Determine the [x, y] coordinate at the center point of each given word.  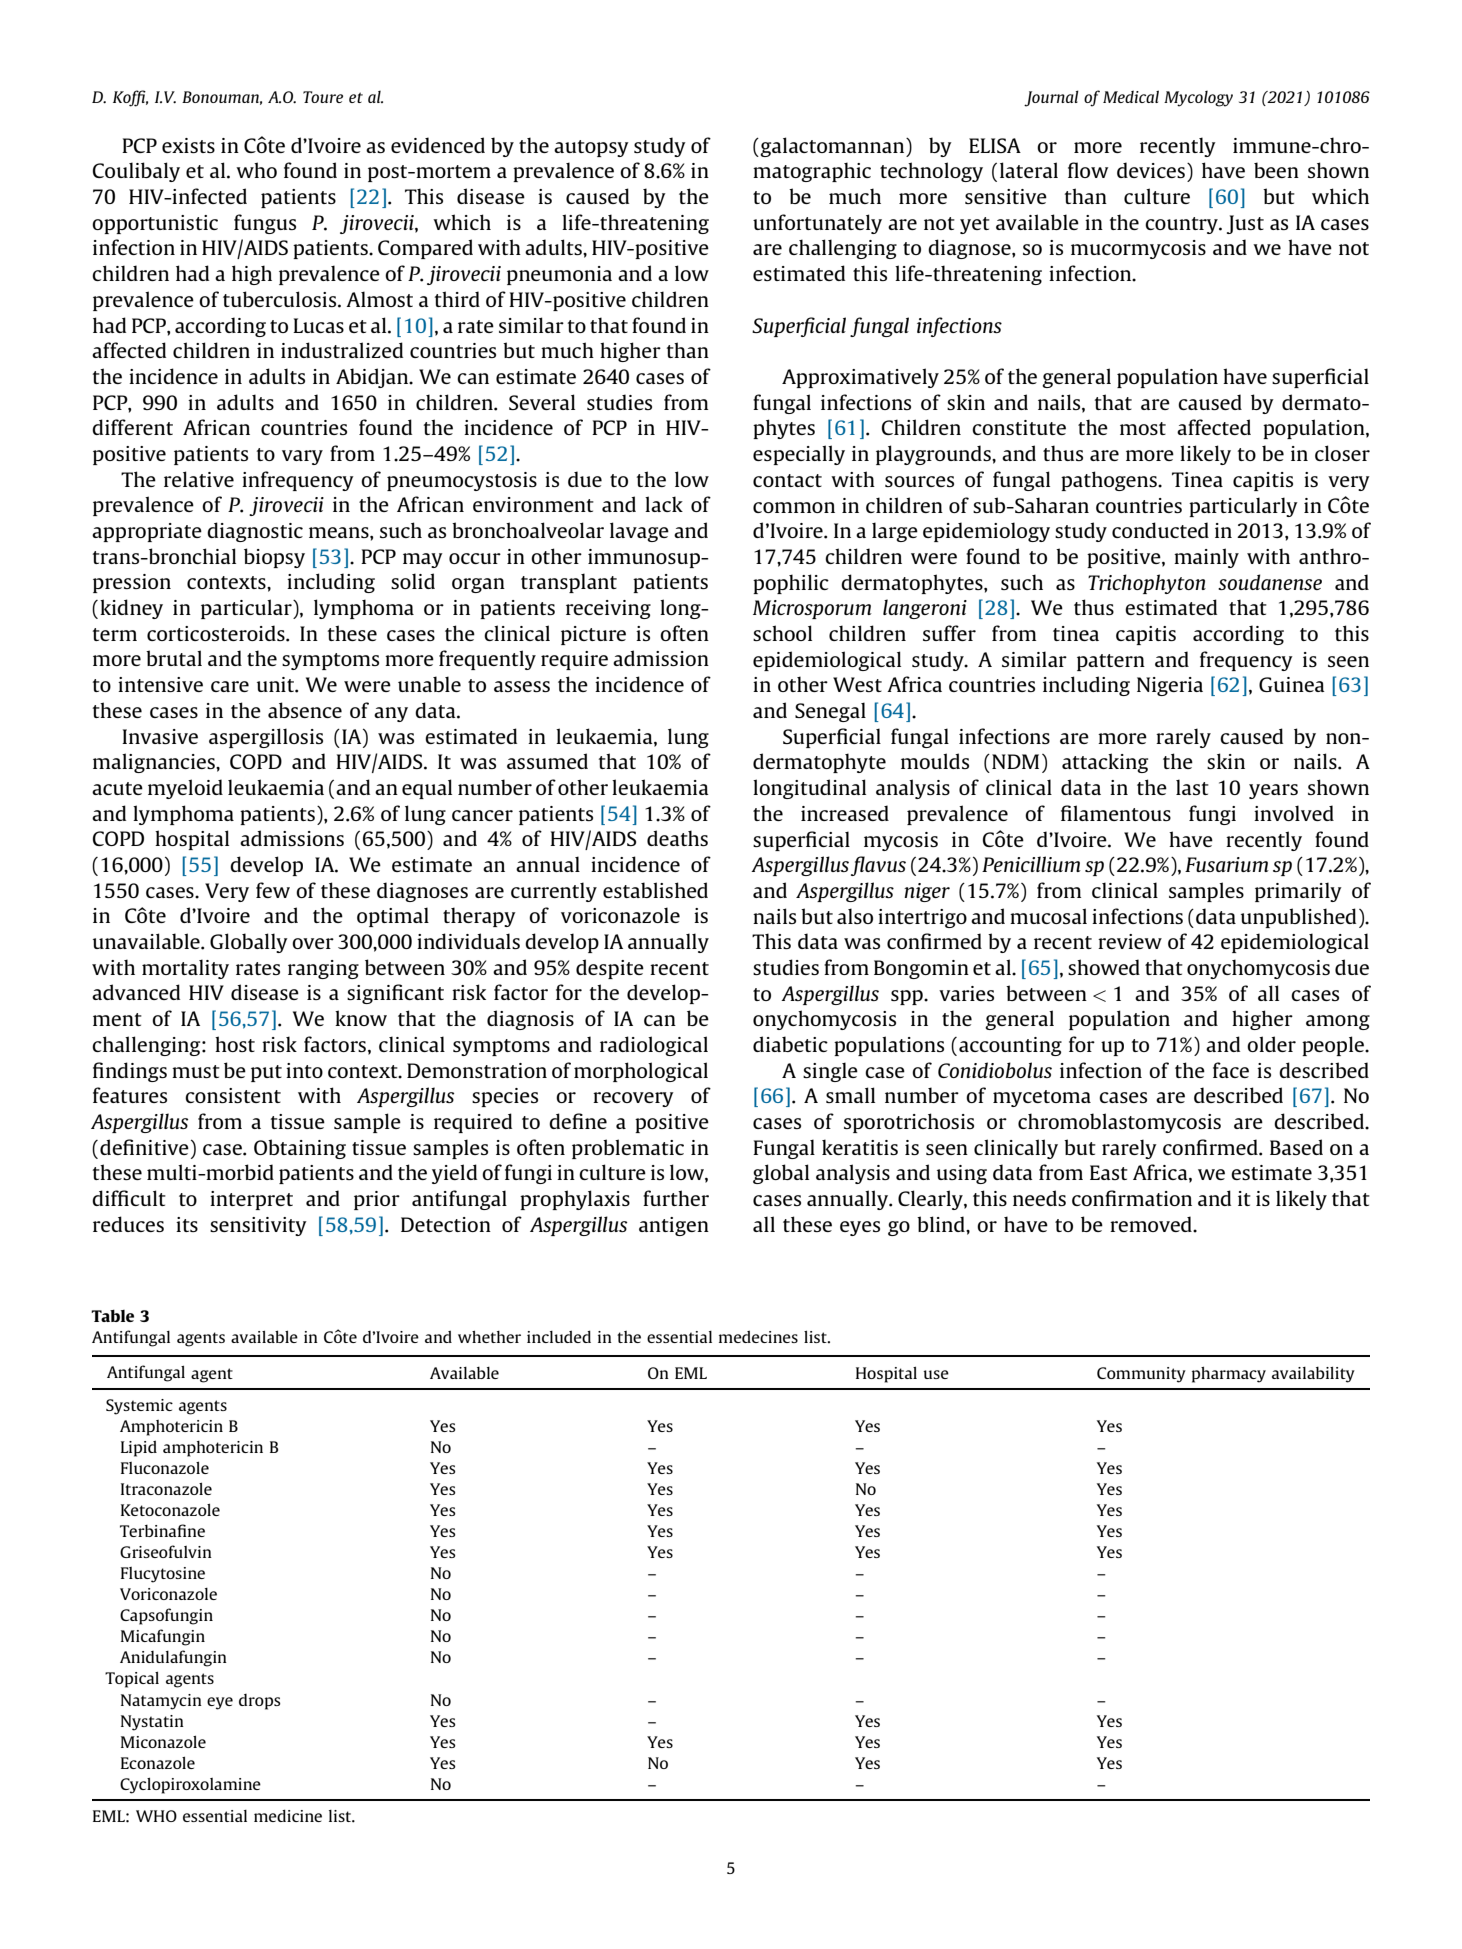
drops [260, 1702]
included [559, 1336]
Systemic [139, 1407]
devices [1151, 170]
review [1130, 941]
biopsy [274, 558]
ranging [323, 969]
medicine [288, 1815]
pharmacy [1229, 1374]
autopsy [591, 148]
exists [188, 145]
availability [1313, 1374]
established [655, 890]
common [794, 507]
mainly [1206, 558]
